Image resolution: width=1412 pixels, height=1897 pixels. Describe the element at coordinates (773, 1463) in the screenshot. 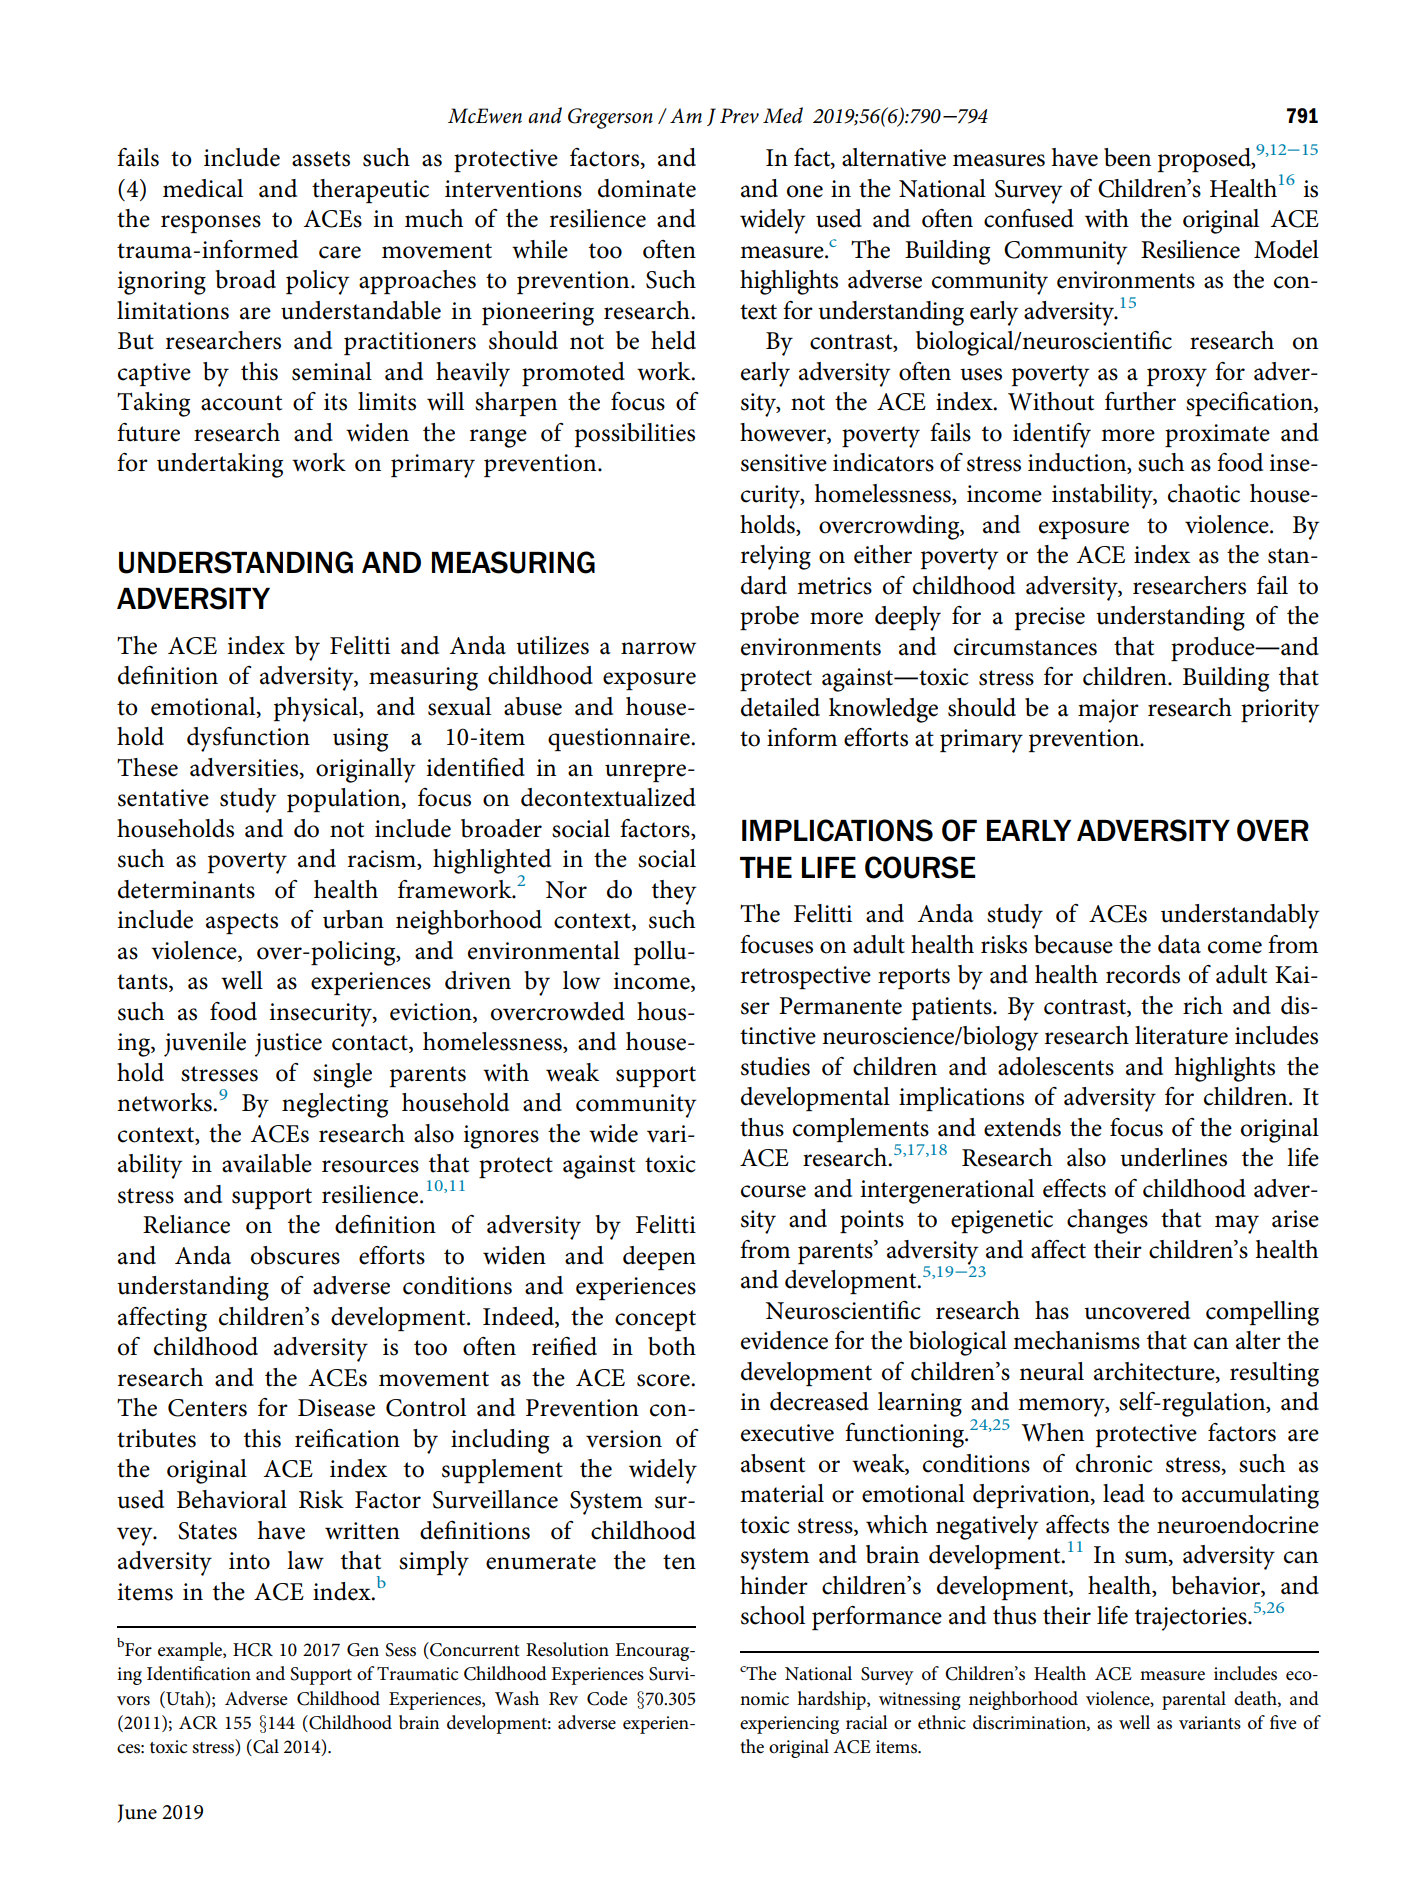

I see `absent` at that location.
